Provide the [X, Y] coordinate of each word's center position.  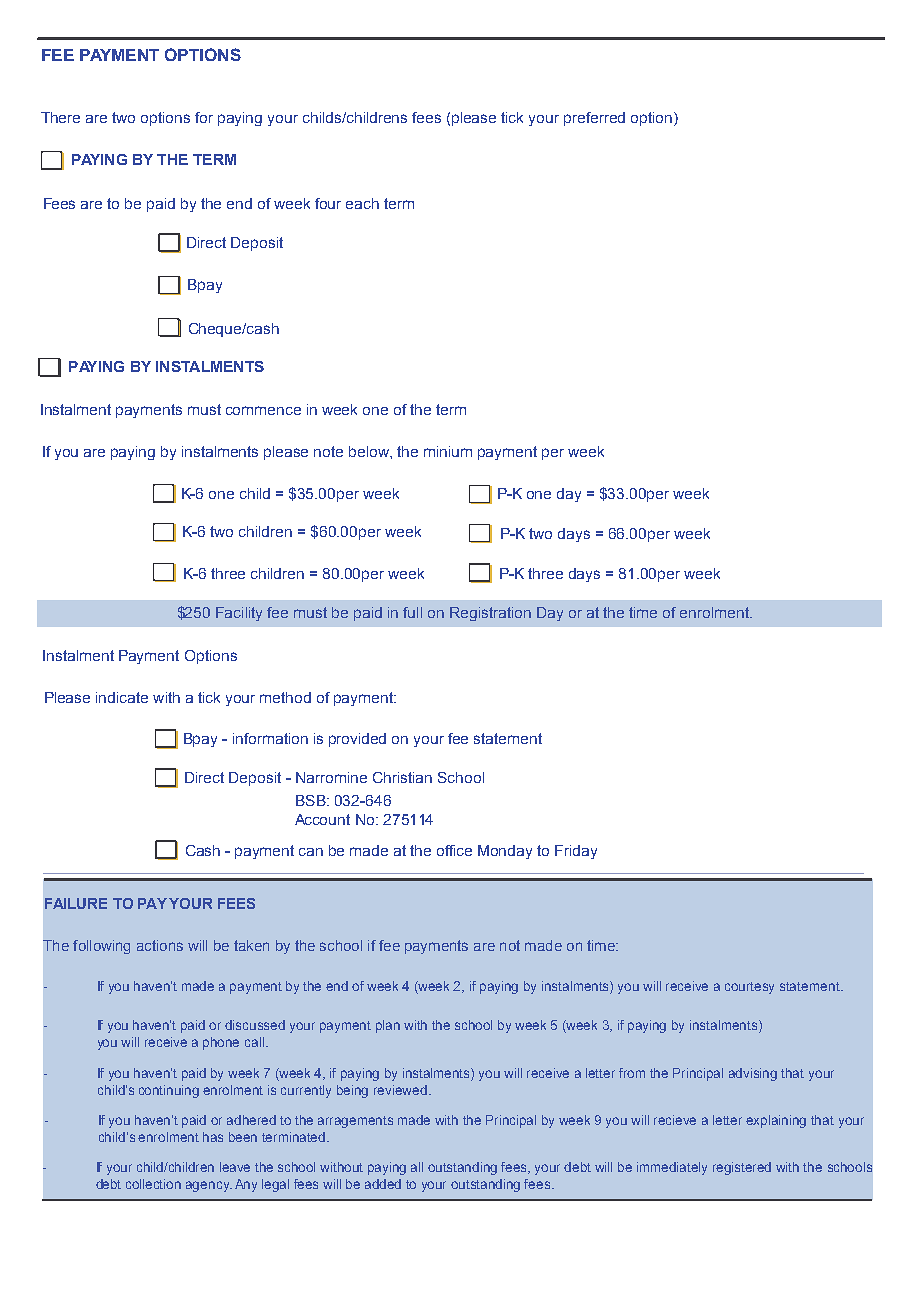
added [383, 1184]
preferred [594, 119]
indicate [122, 697]
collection [153, 1184]
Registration [490, 614]
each [362, 203]
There [60, 117]
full [412, 612]
